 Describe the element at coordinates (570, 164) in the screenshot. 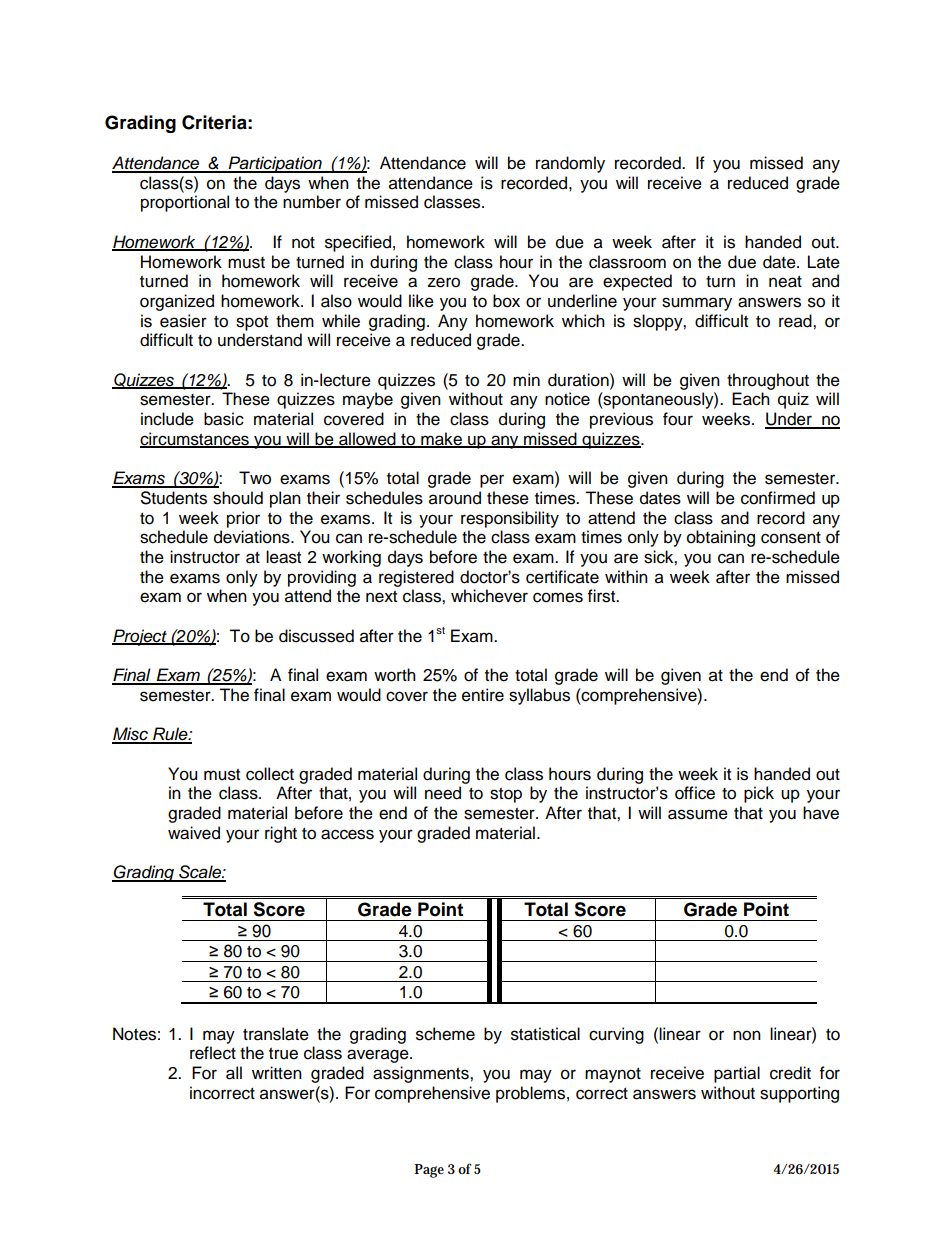

I see `randomly` at that location.
